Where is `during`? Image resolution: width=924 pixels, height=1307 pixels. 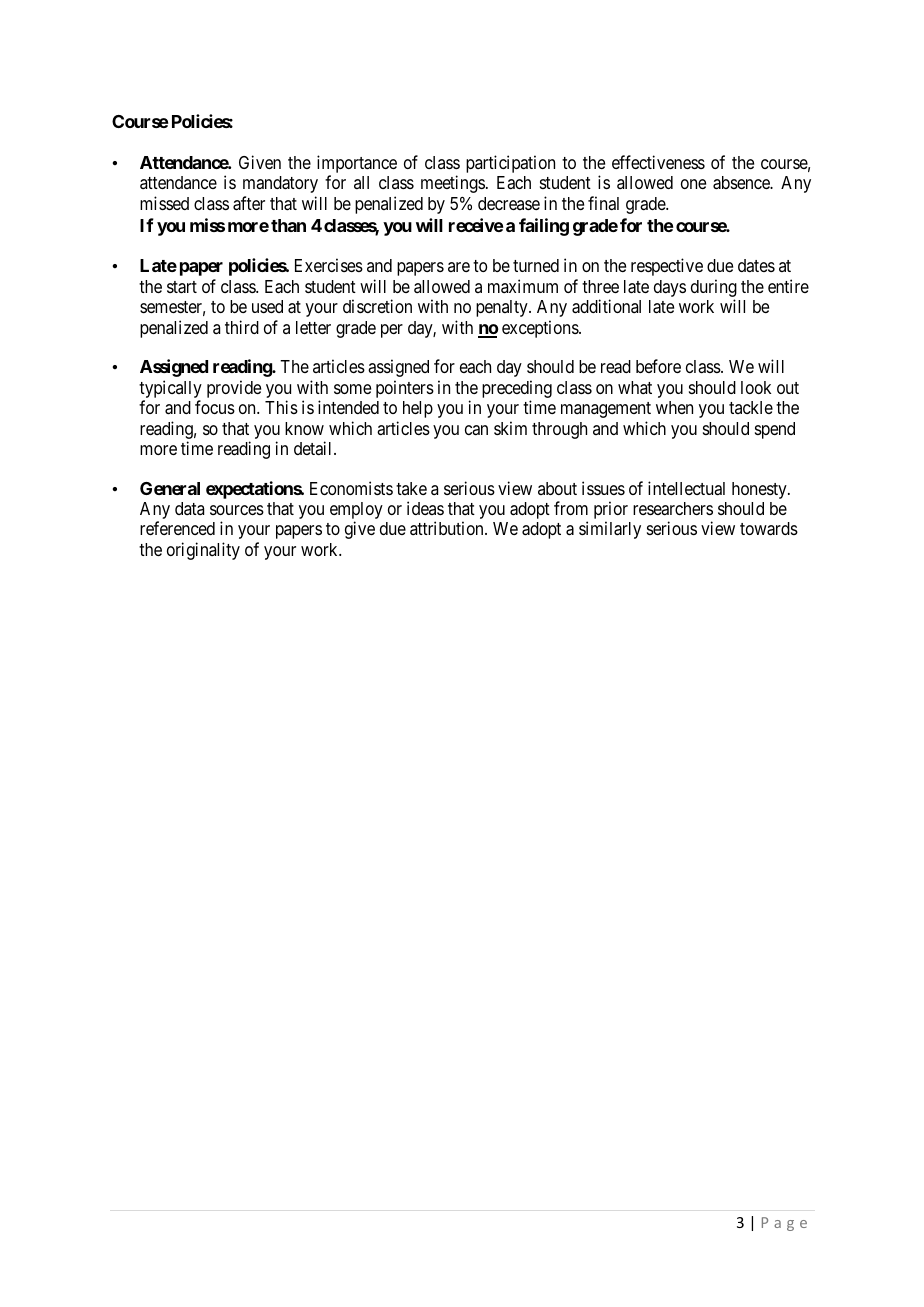
during is located at coordinates (714, 289).
